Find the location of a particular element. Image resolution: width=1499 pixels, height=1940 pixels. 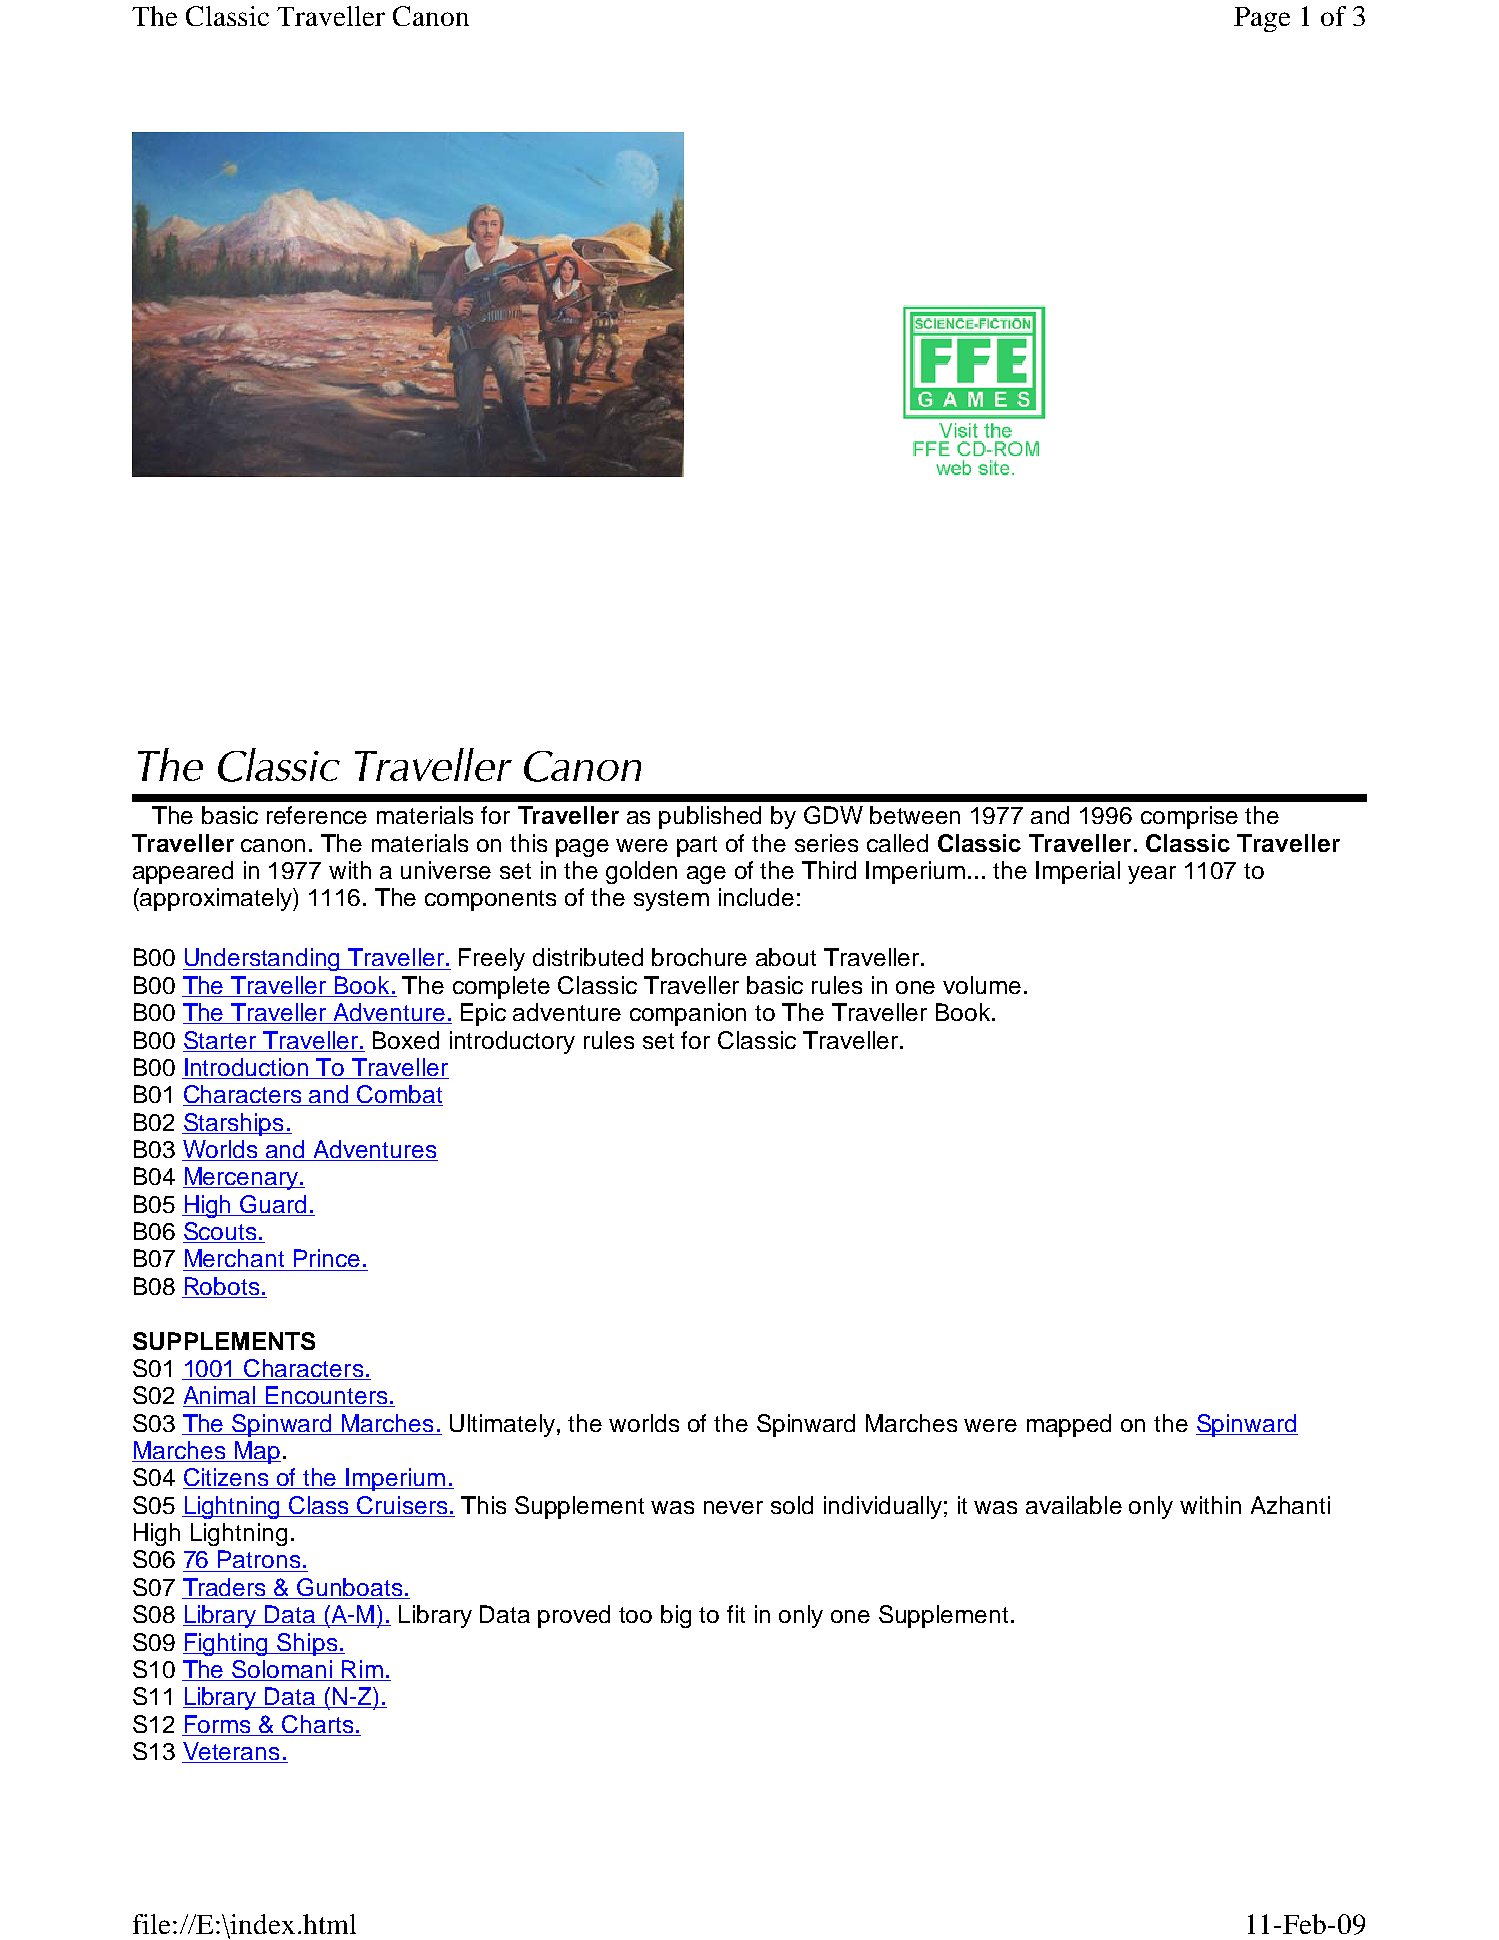

companion is located at coordinates (688, 1014).
